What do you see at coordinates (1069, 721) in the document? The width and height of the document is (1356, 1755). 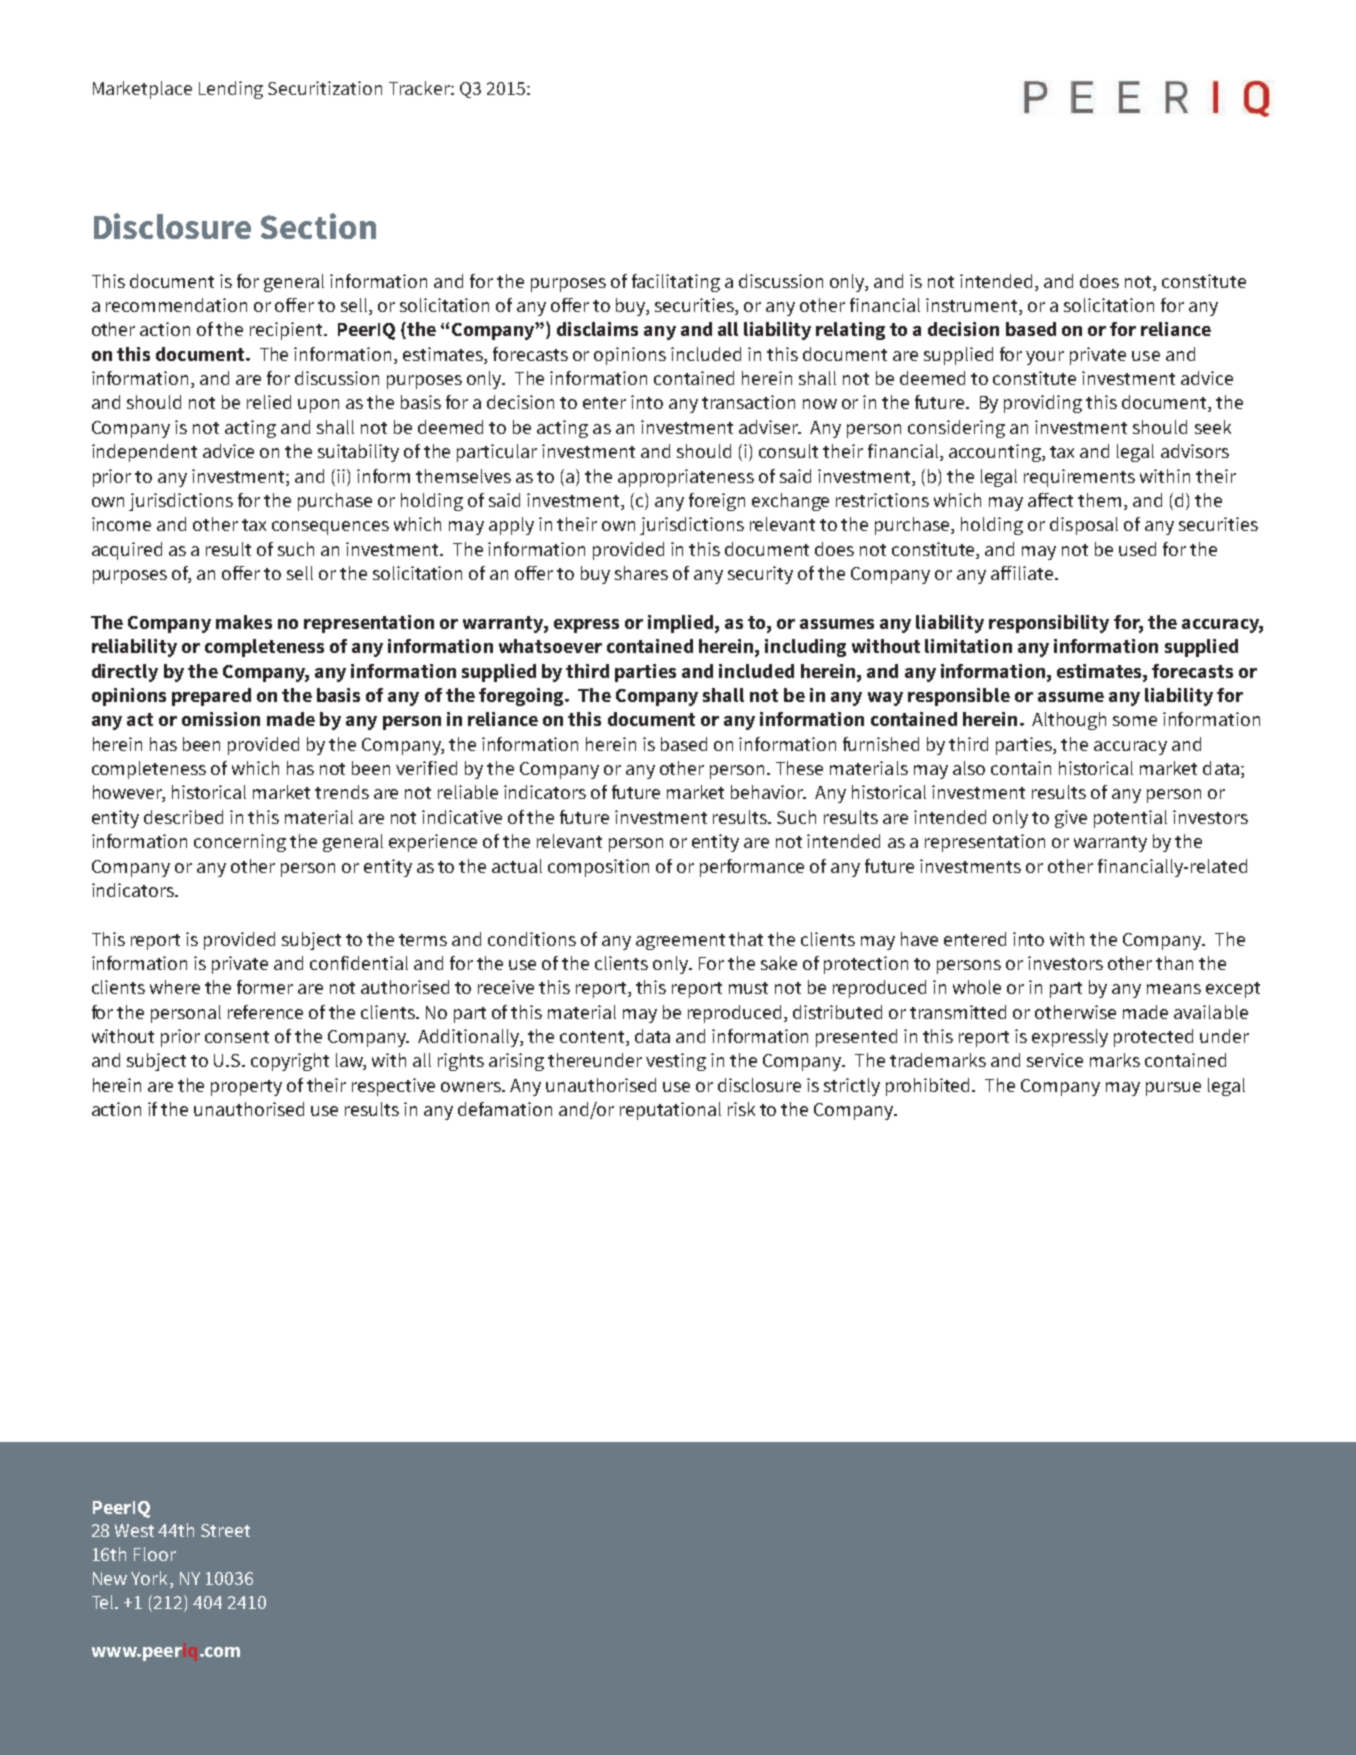 I see `Although` at bounding box center [1069, 721].
